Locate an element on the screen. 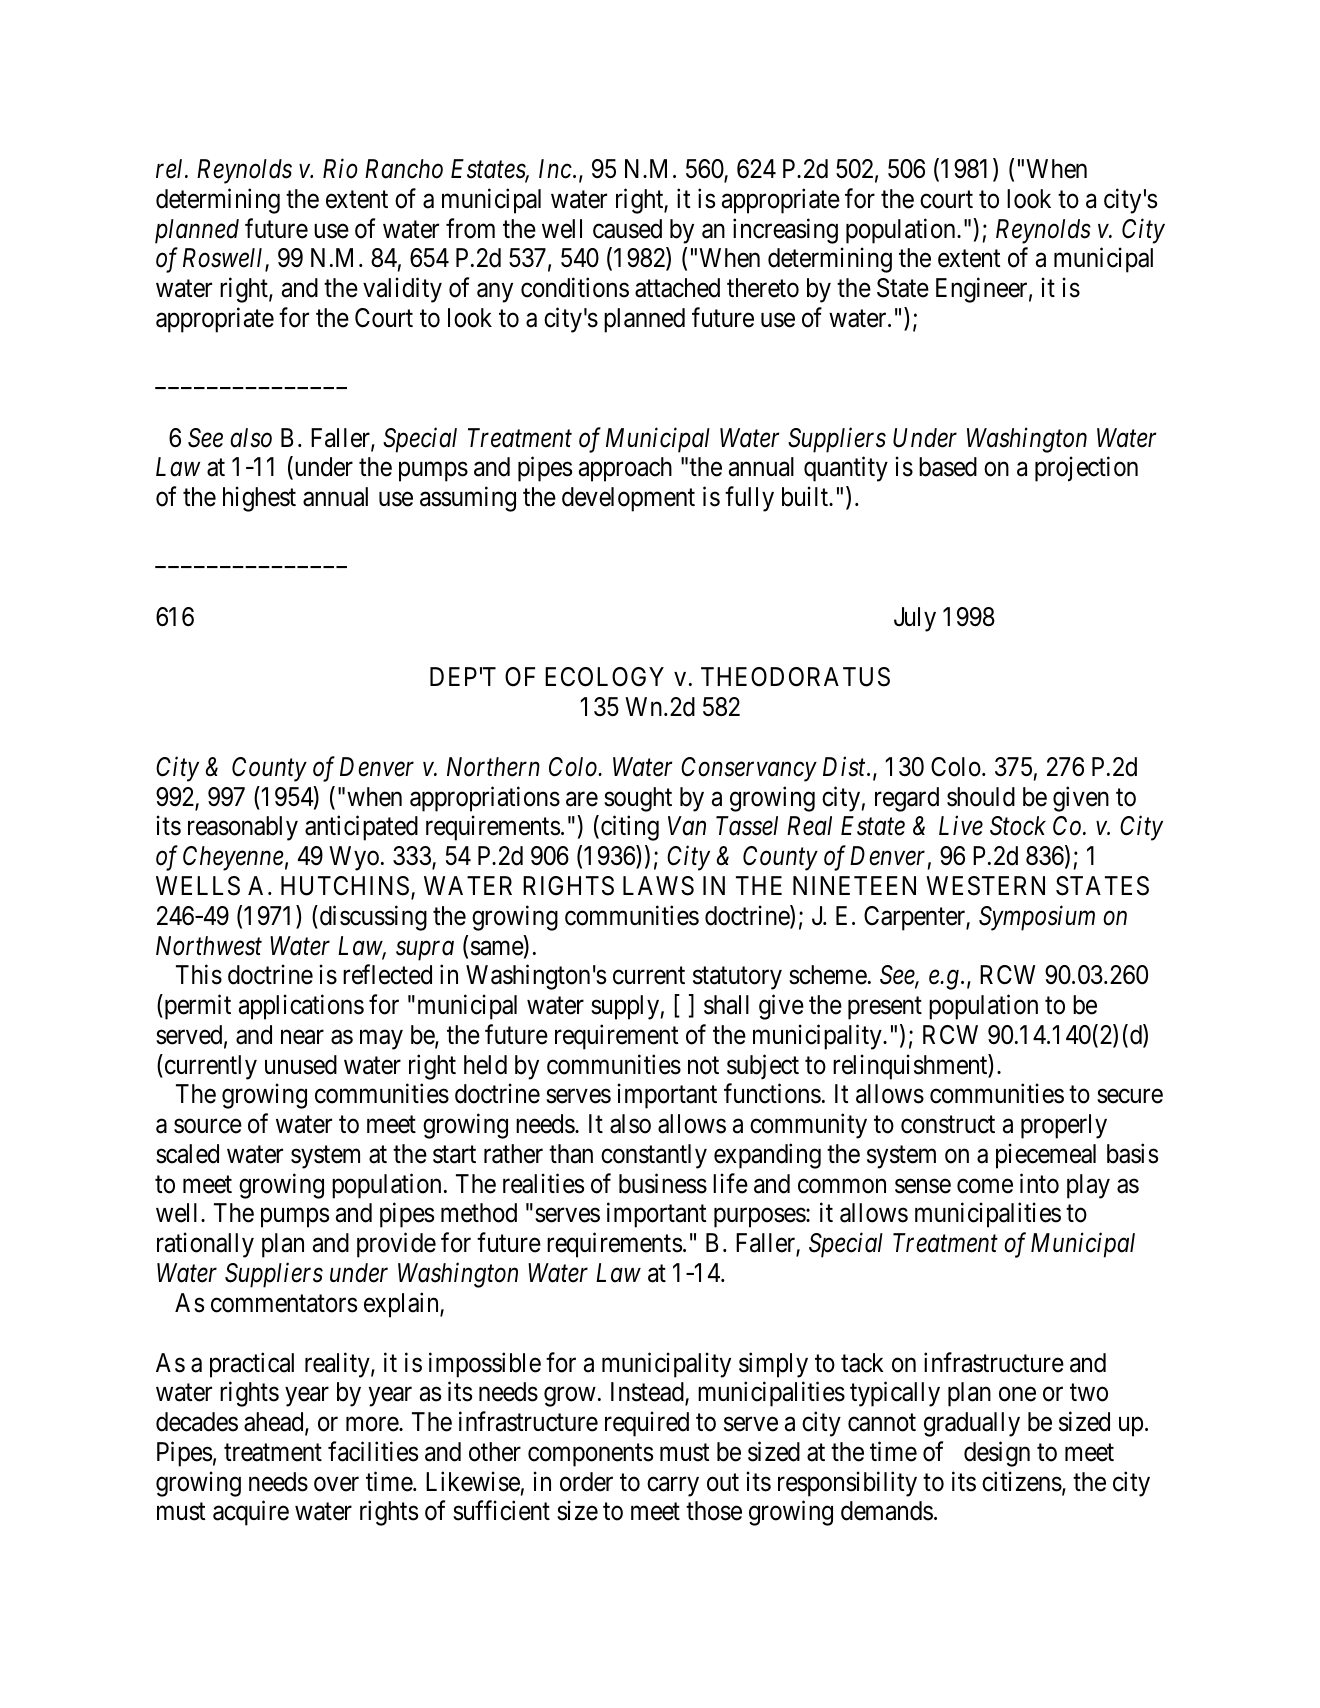 The height and width of the screenshot is (1708, 1320). increasing is located at coordinates (785, 231).
